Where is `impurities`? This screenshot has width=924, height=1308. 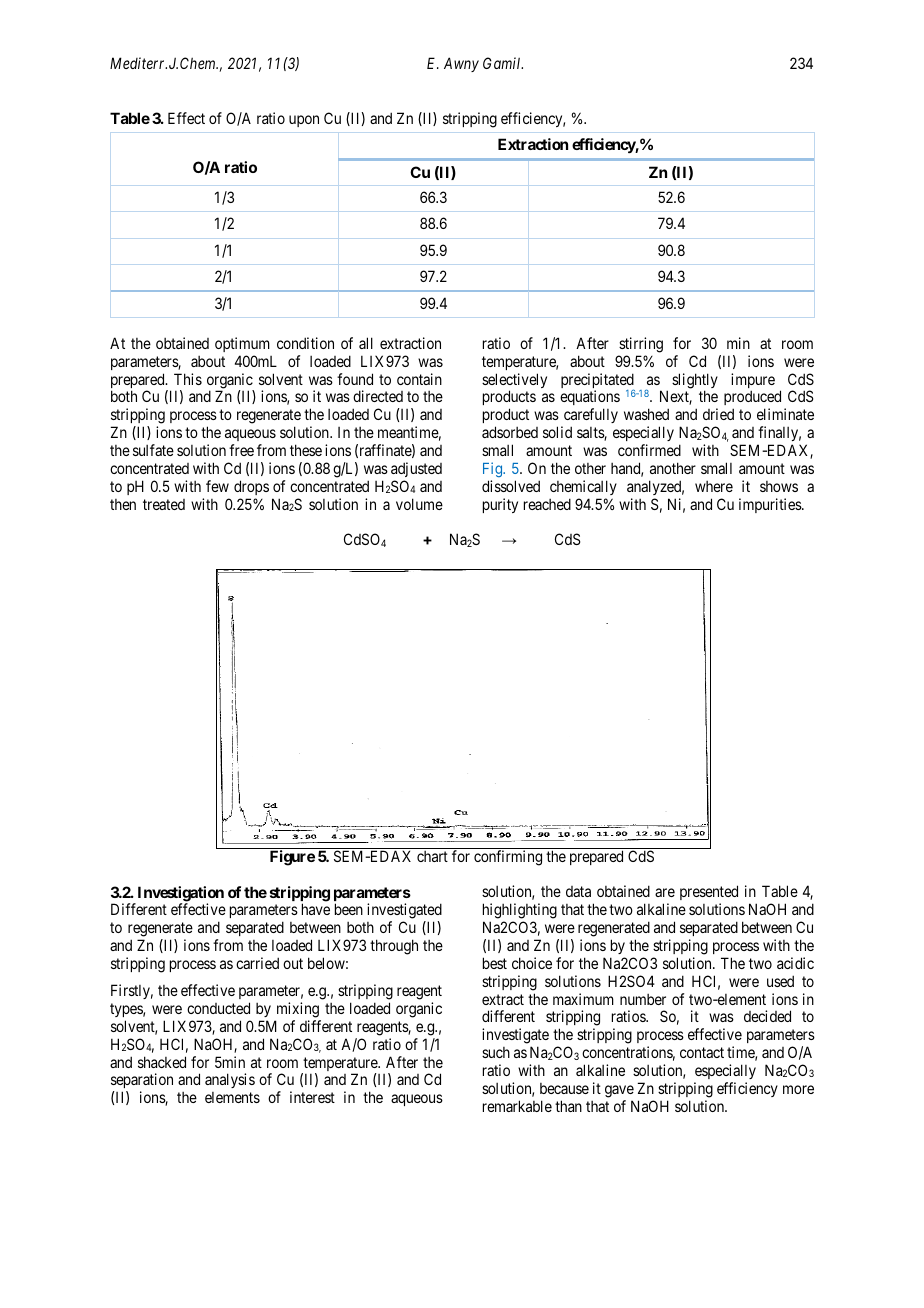
impurities is located at coordinates (771, 505).
